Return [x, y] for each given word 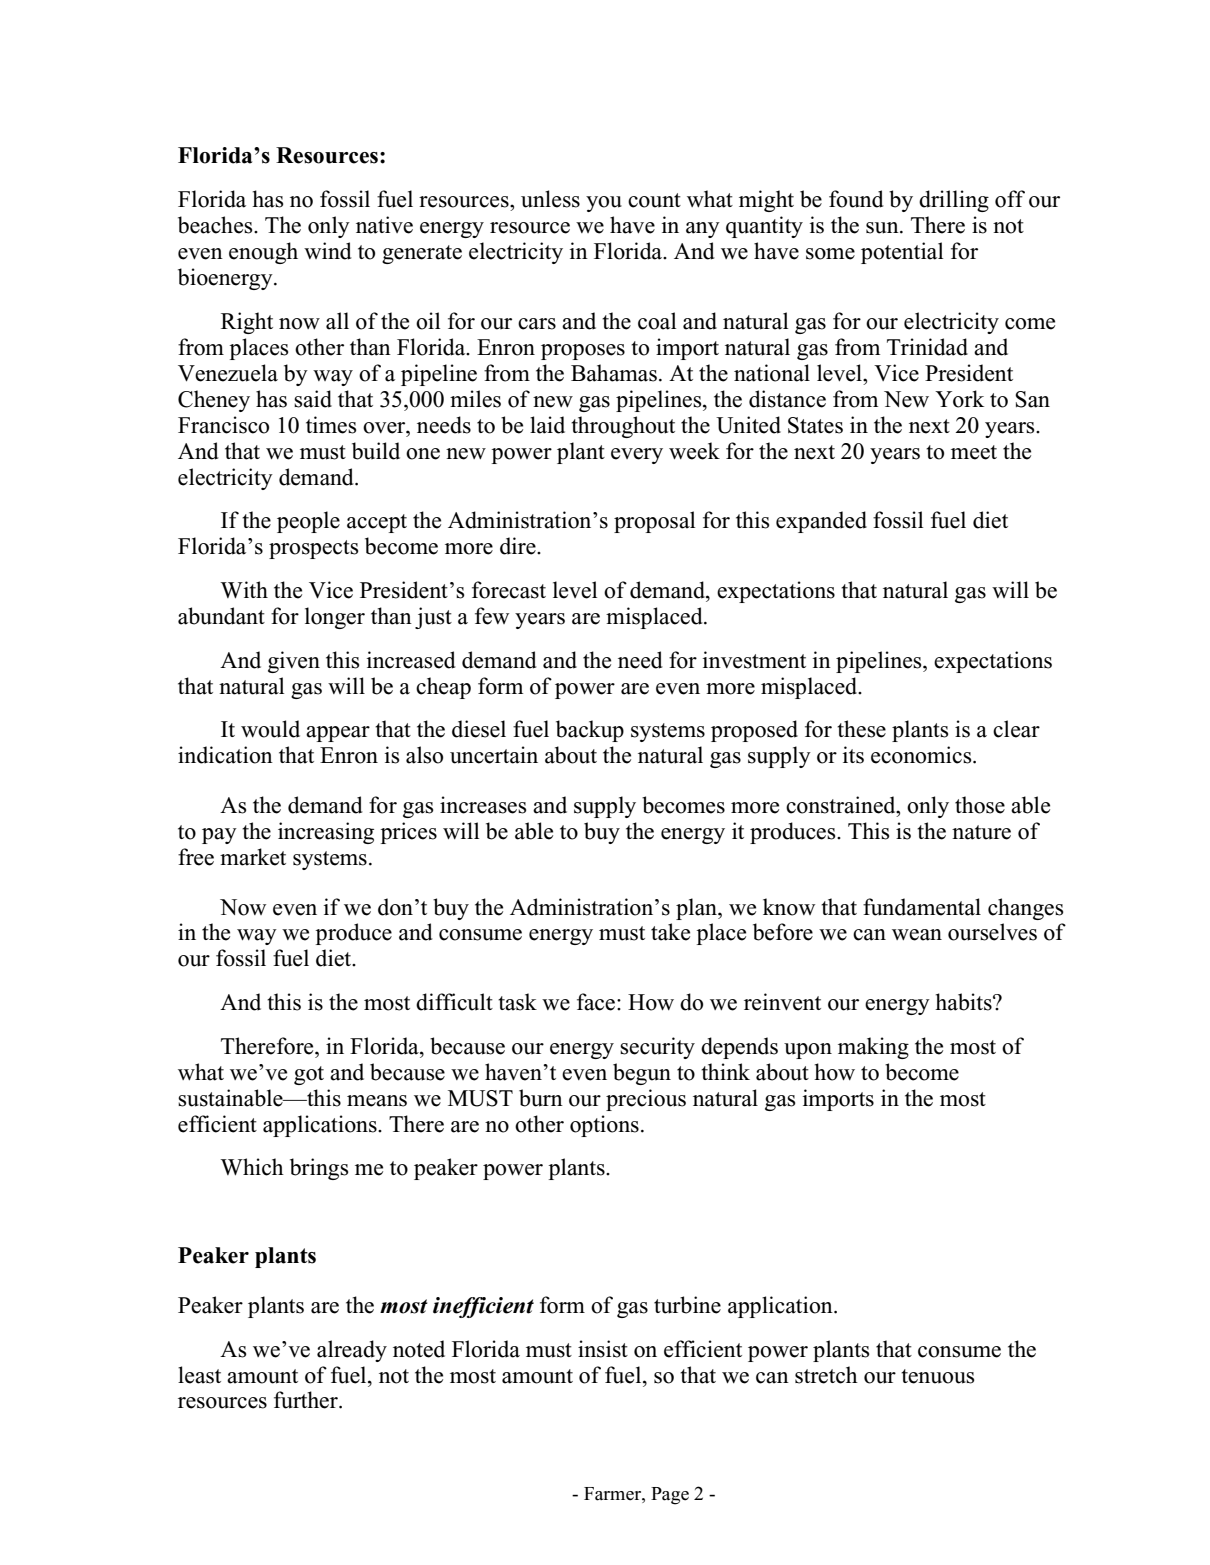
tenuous [937, 1376]
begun [642, 1074]
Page [670, 1496]
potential [902, 253]
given [294, 662]
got [309, 1075]
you [604, 204]
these [861, 729]
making [873, 1048]
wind [328, 251]
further [307, 1400]
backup [590, 731]
